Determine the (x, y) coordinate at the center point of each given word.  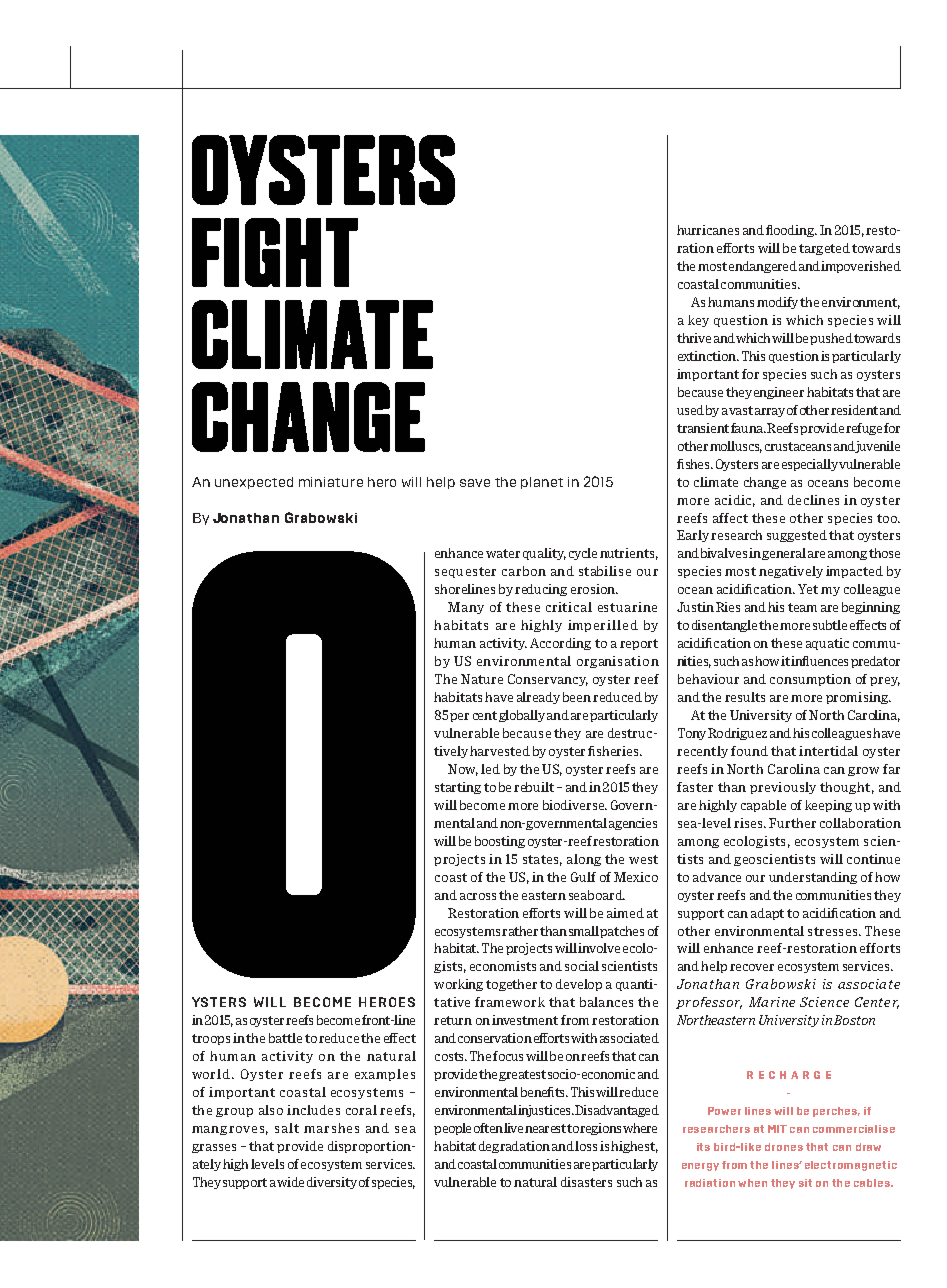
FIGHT (275, 252)
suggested (797, 536)
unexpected (254, 483)
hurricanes (708, 230)
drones (784, 1147)
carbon (524, 571)
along (584, 860)
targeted (824, 249)
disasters (586, 1182)
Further (792, 823)
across (478, 896)
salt (287, 1128)
